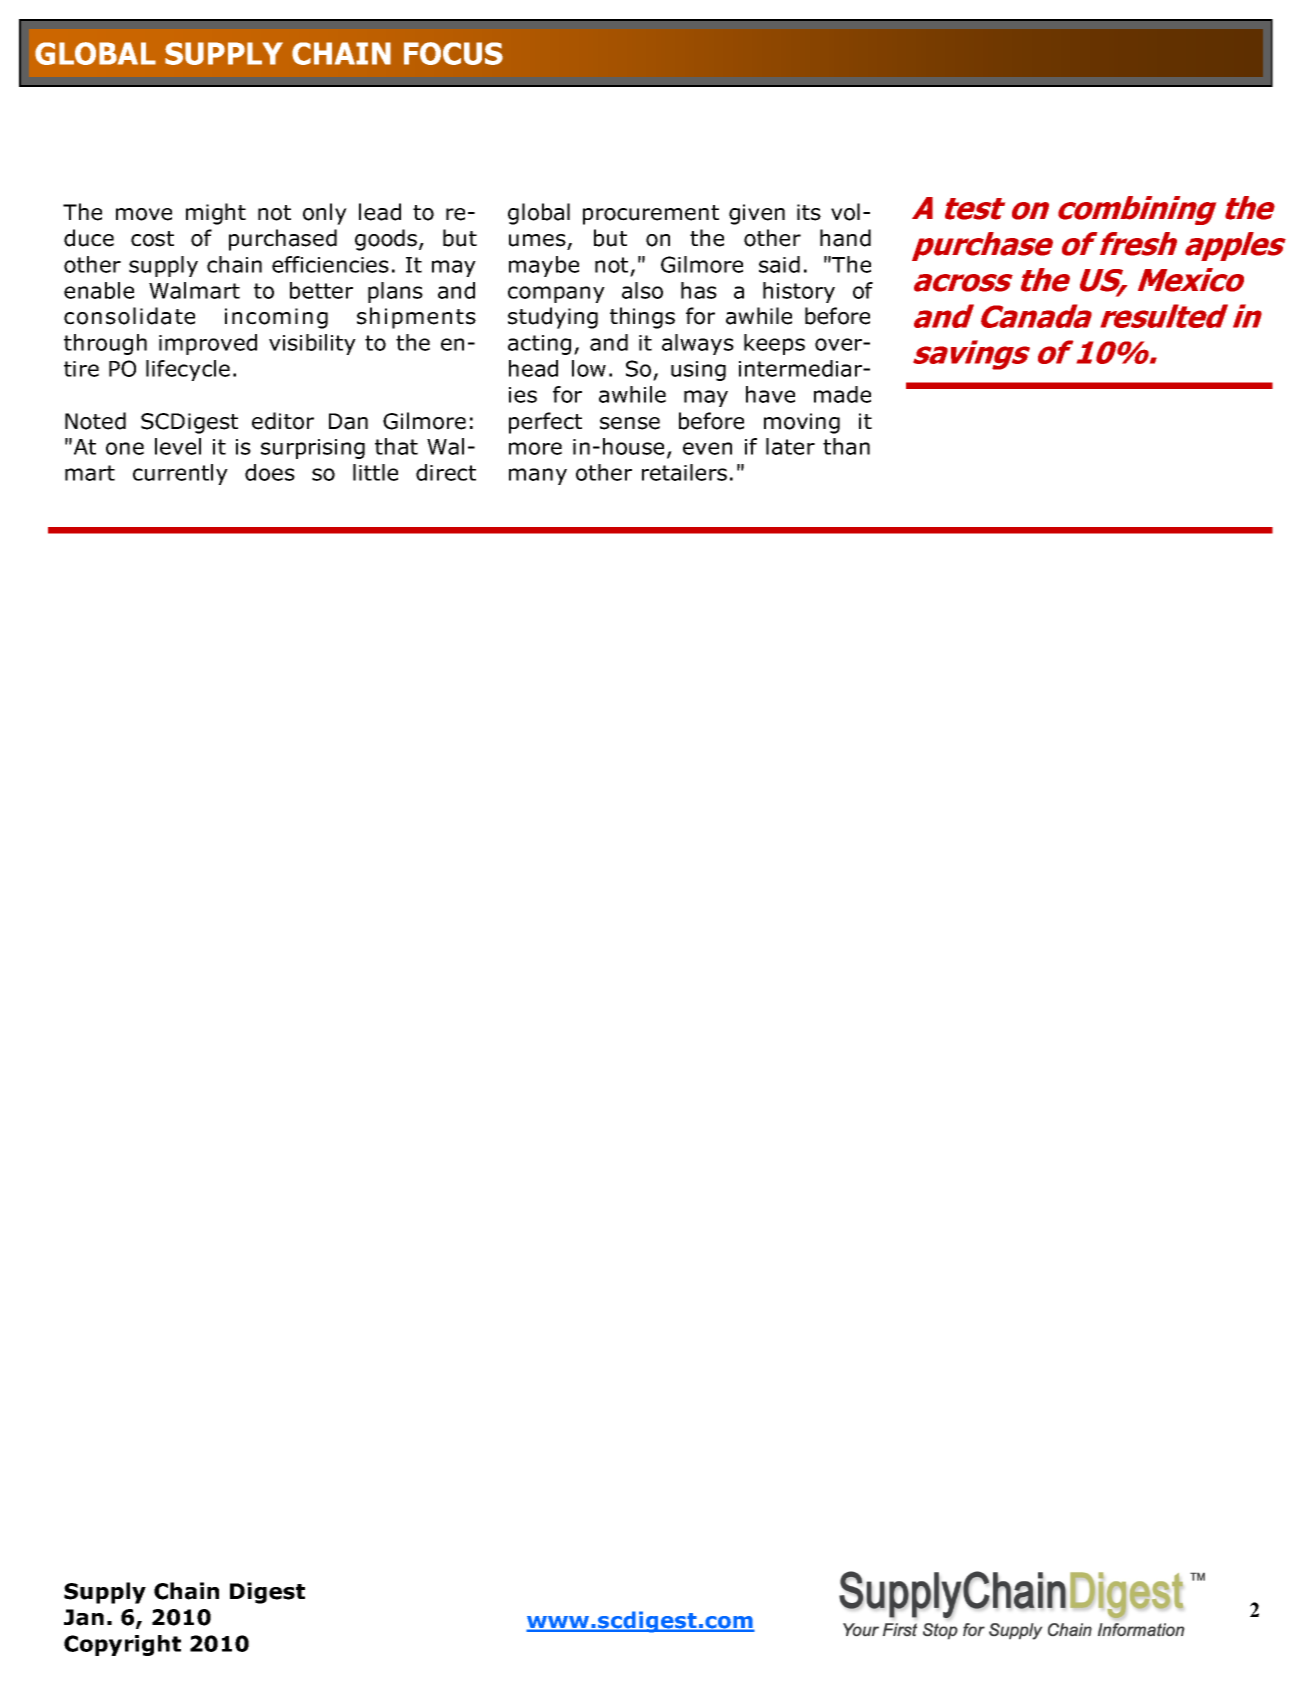  I want to click on given, so click(757, 214).
